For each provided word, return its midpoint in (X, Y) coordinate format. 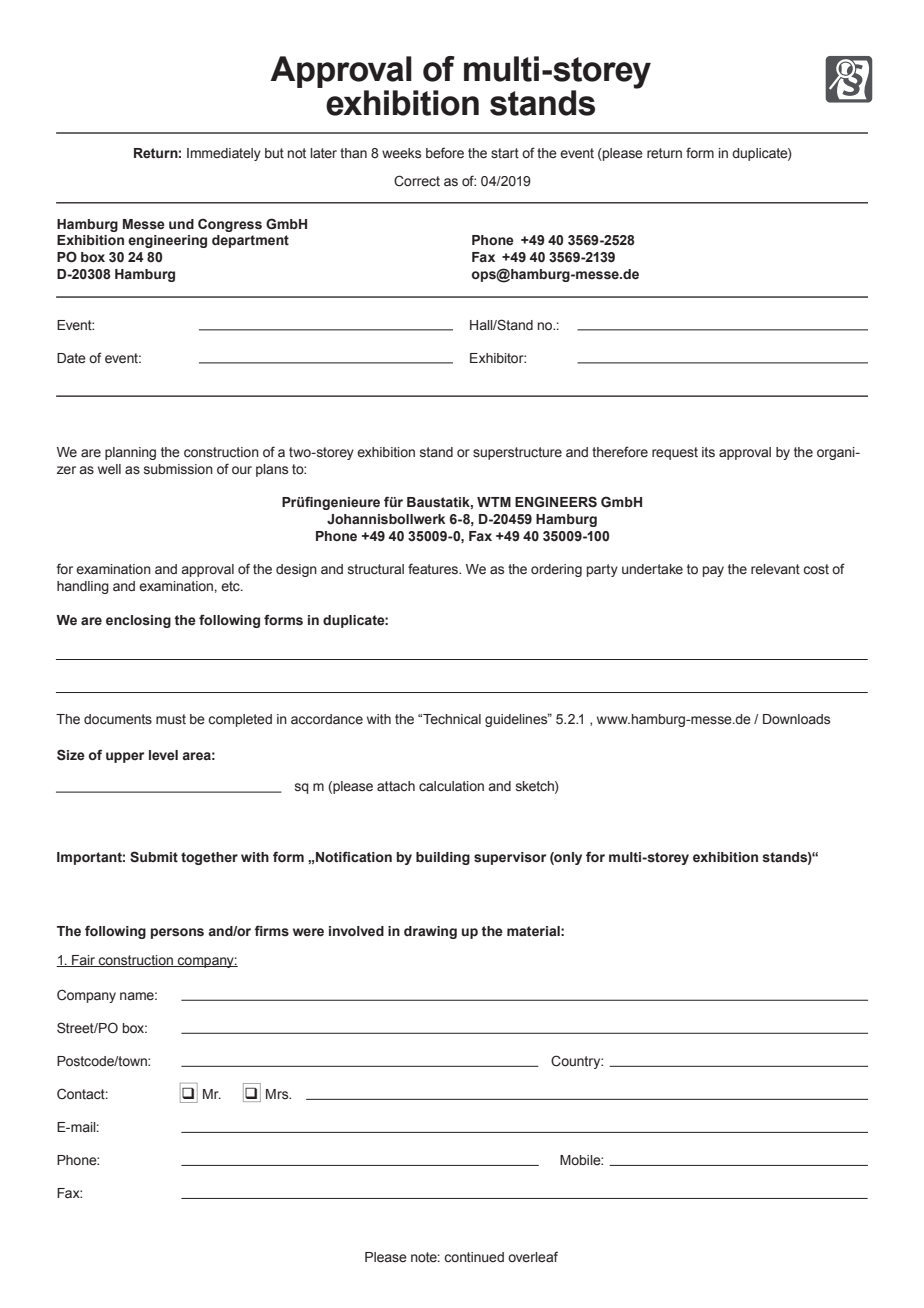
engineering (167, 241)
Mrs (278, 1094)
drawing (430, 932)
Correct (417, 181)
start (505, 153)
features (434, 569)
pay (713, 571)
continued (474, 1257)
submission (178, 469)
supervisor (510, 858)
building (443, 858)
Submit (154, 857)
